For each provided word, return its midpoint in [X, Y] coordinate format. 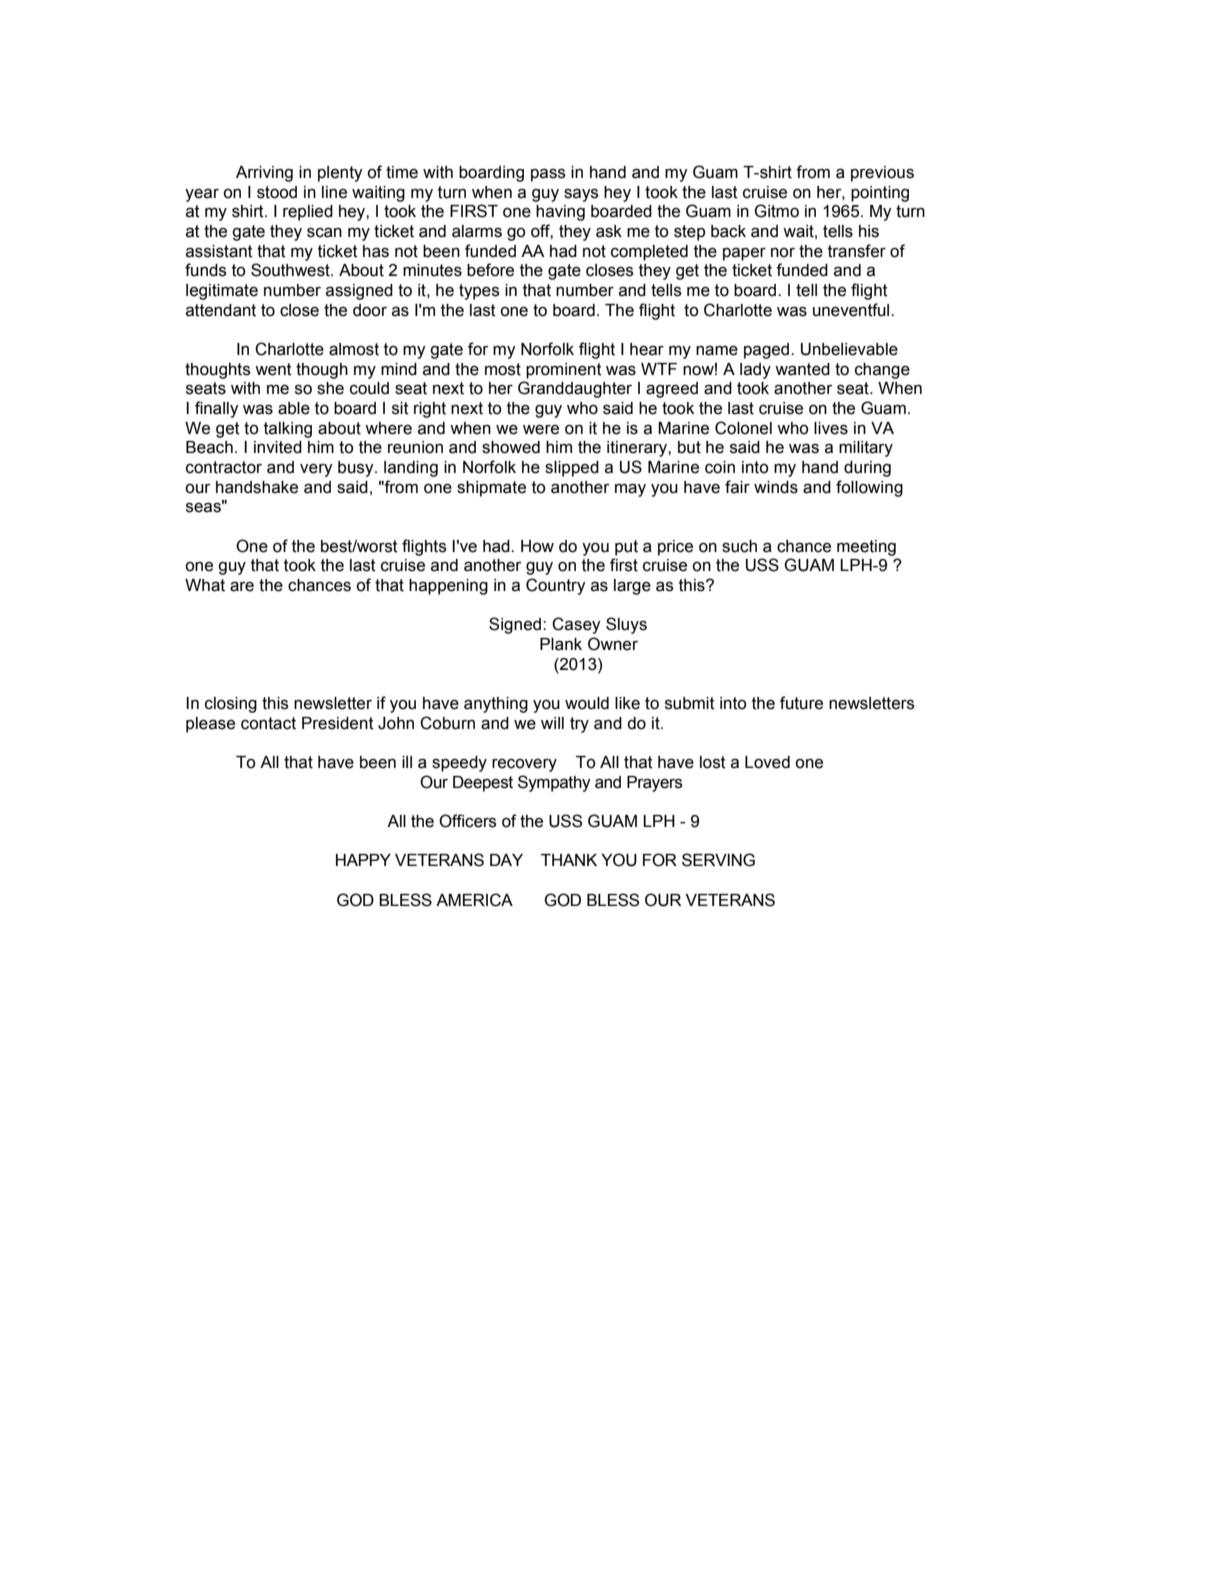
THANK [569, 860]
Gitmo [776, 211]
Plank [561, 644]
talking [288, 430]
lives [831, 428]
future [801, 703]
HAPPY [363, 860]
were [541, 429]
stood [277, 192]
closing [231, 705]
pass [548, 175]
